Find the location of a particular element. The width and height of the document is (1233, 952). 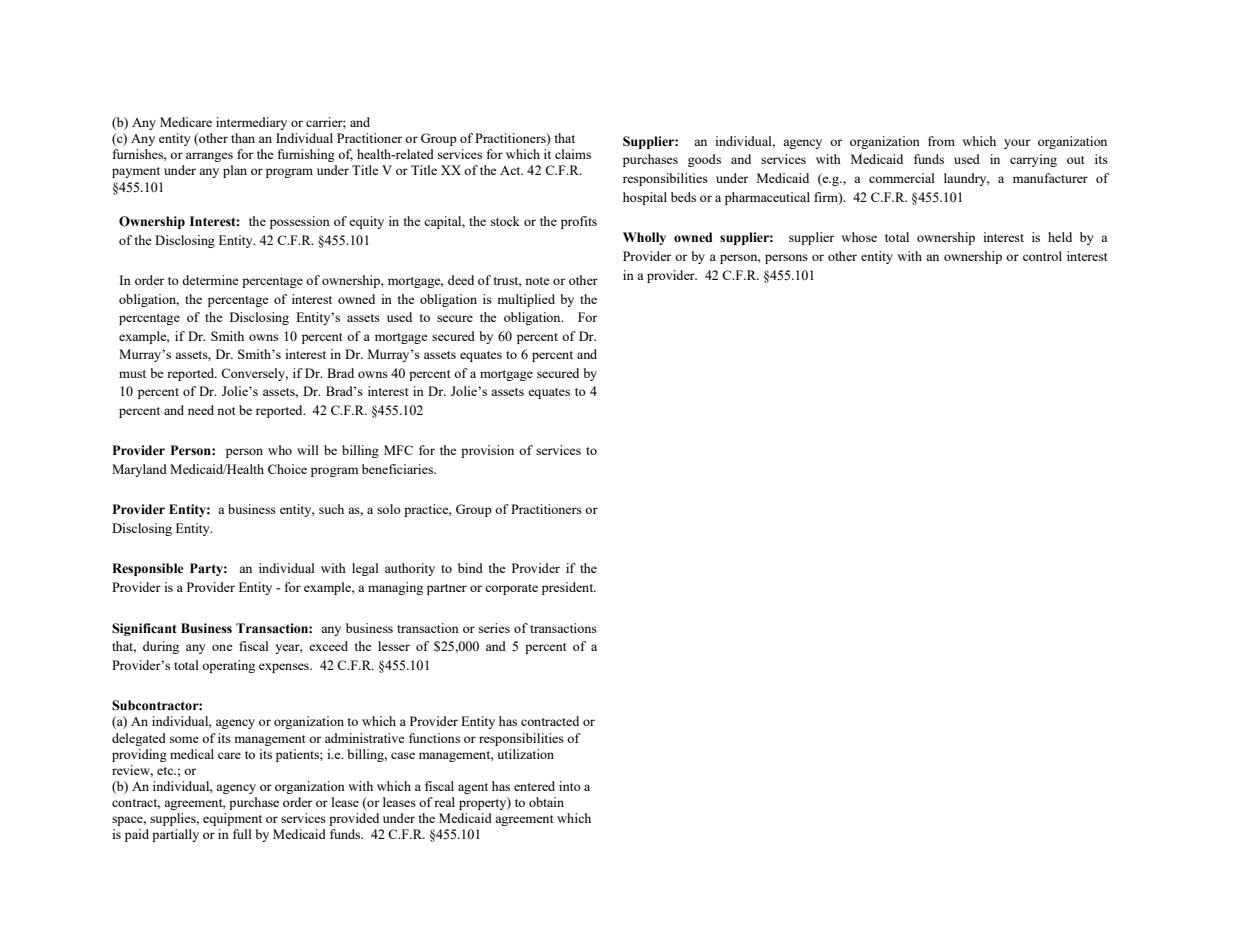

from is located at coordinates (941, 141).
